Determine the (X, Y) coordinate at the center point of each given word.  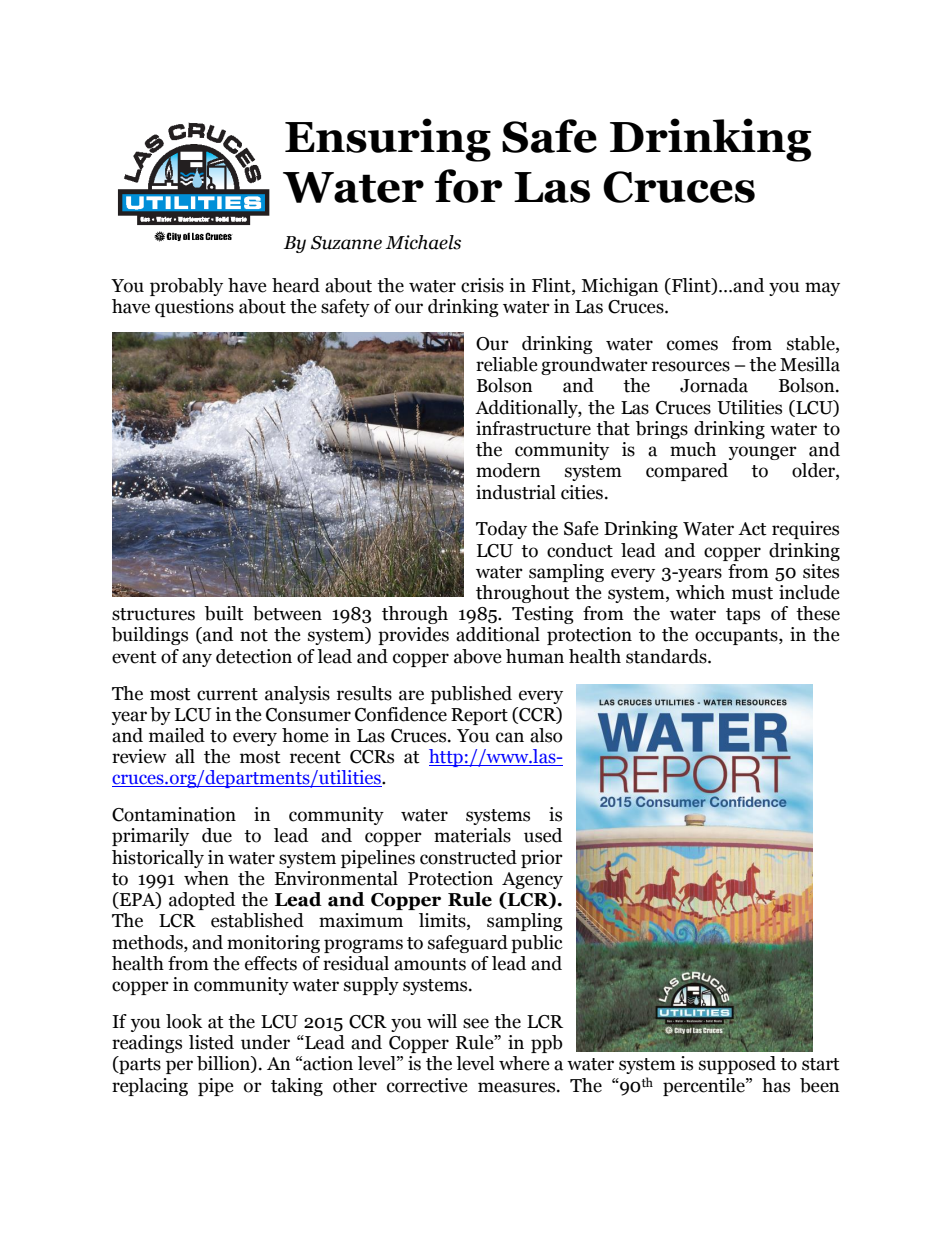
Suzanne (346, 243)
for (468, 186)
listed (211, 1042)
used (543, 835)
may (822, 289)
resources (691, 366)
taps (743, 616)
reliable (507, 364)
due (217, 835)
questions (194, 308)
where (524, 1063)
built (224, 613)
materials (472, 835)
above (478, 656)
